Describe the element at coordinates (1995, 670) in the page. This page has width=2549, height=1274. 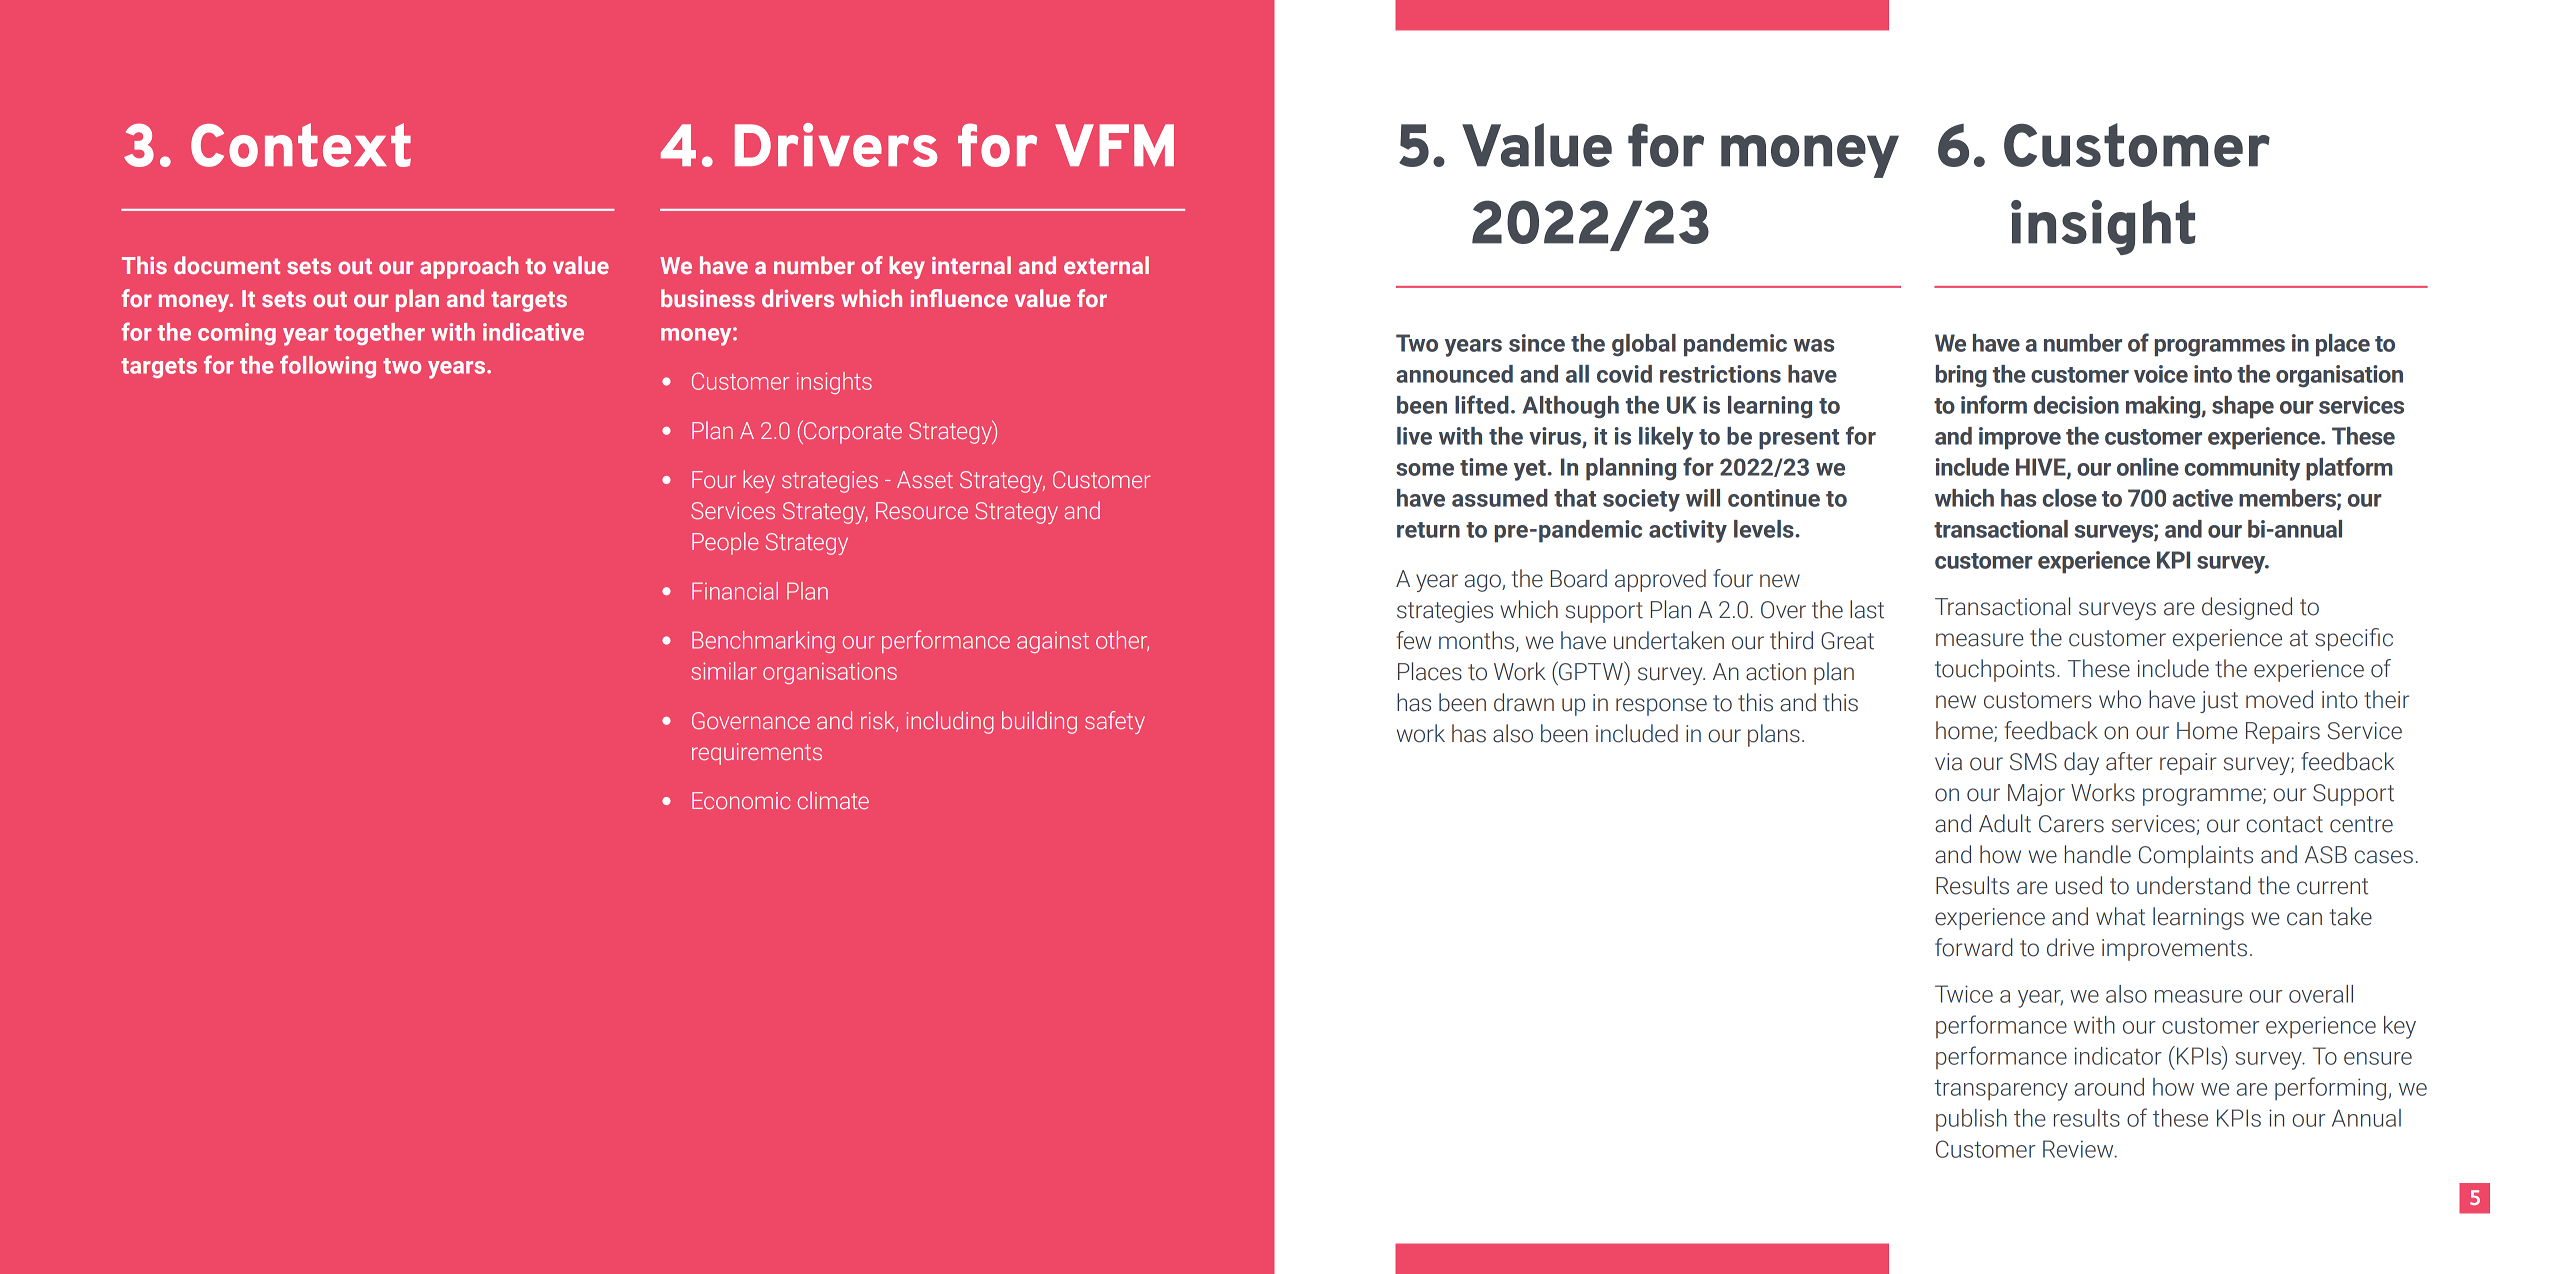
I see `touchpoints` at that location.
